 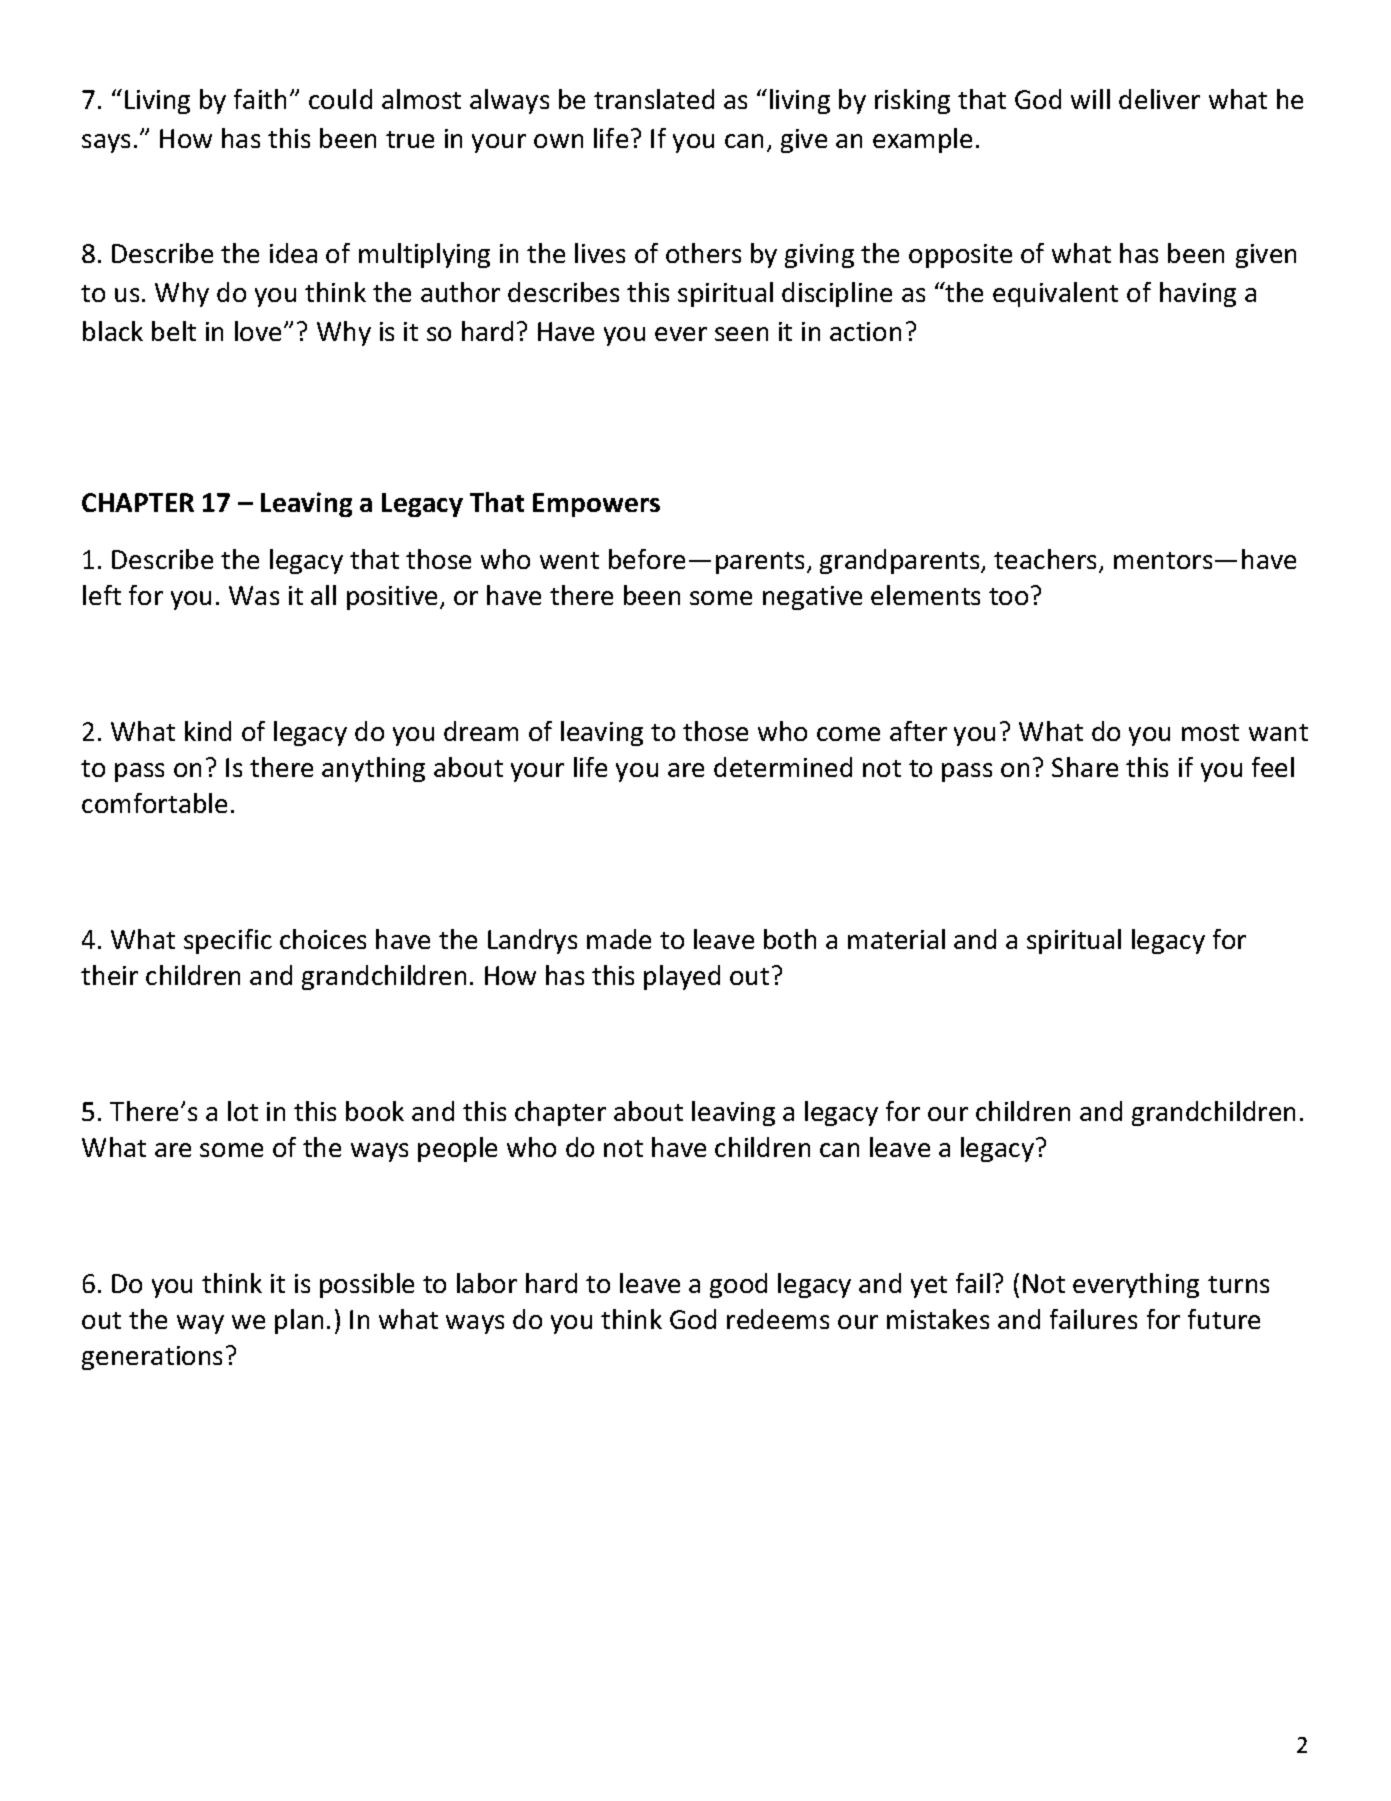 What do you see at coordinates (254, 595) in the document?
I see `Was` at bounding box center [254, 595].
